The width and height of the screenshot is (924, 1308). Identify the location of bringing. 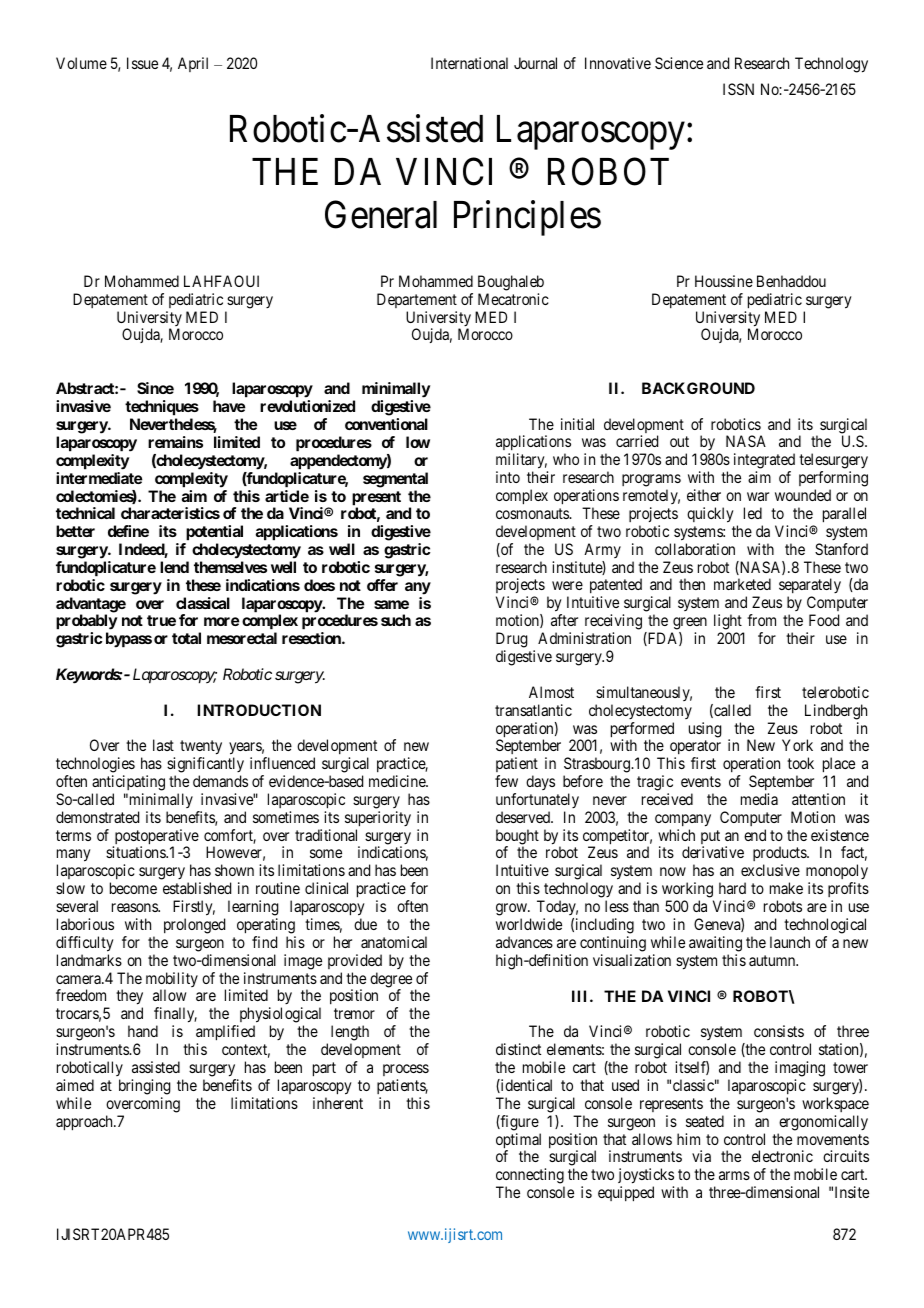
(145, 1087).
